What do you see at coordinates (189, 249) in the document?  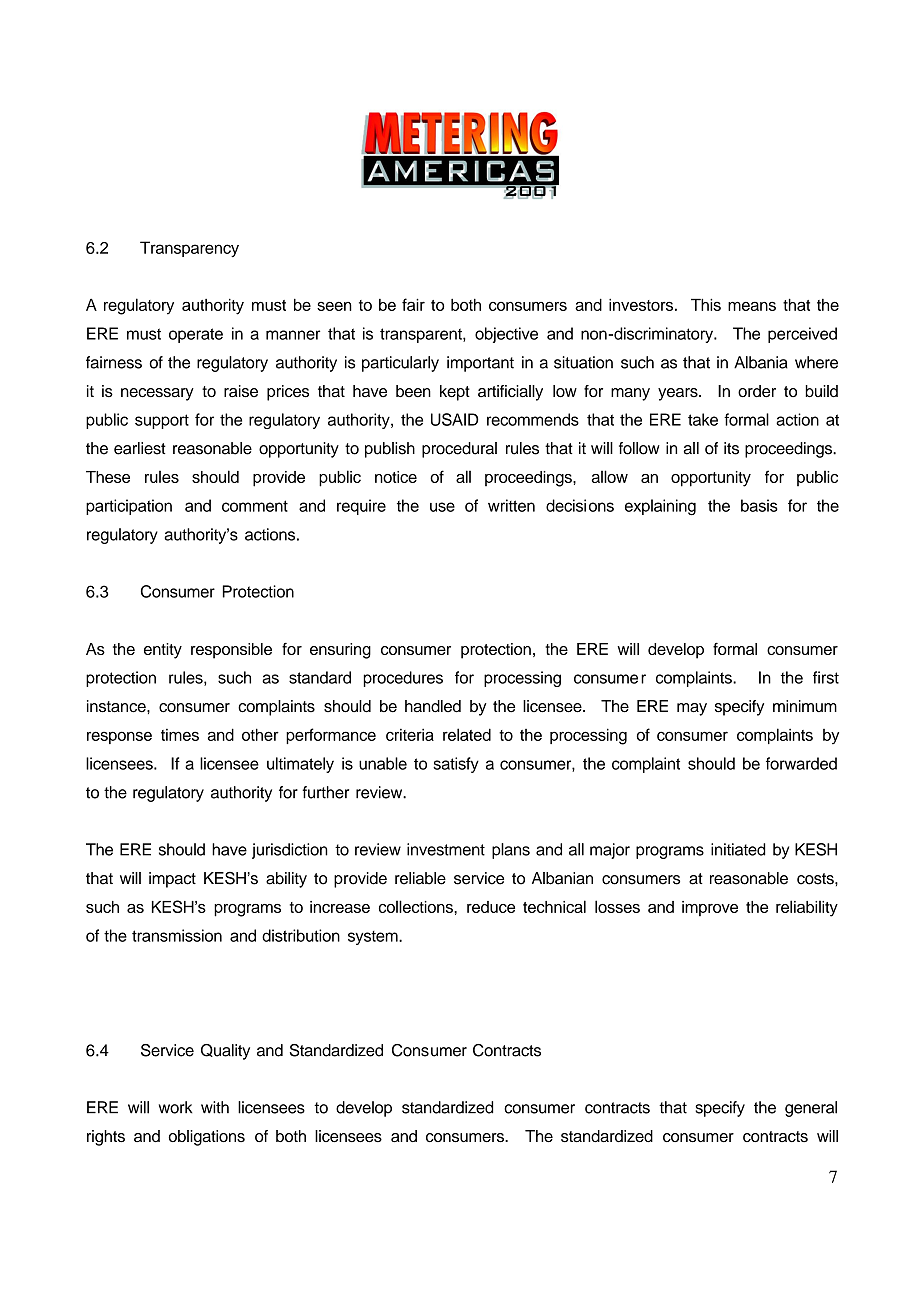 I see `Transparency` at bounding box center [189, 249].
